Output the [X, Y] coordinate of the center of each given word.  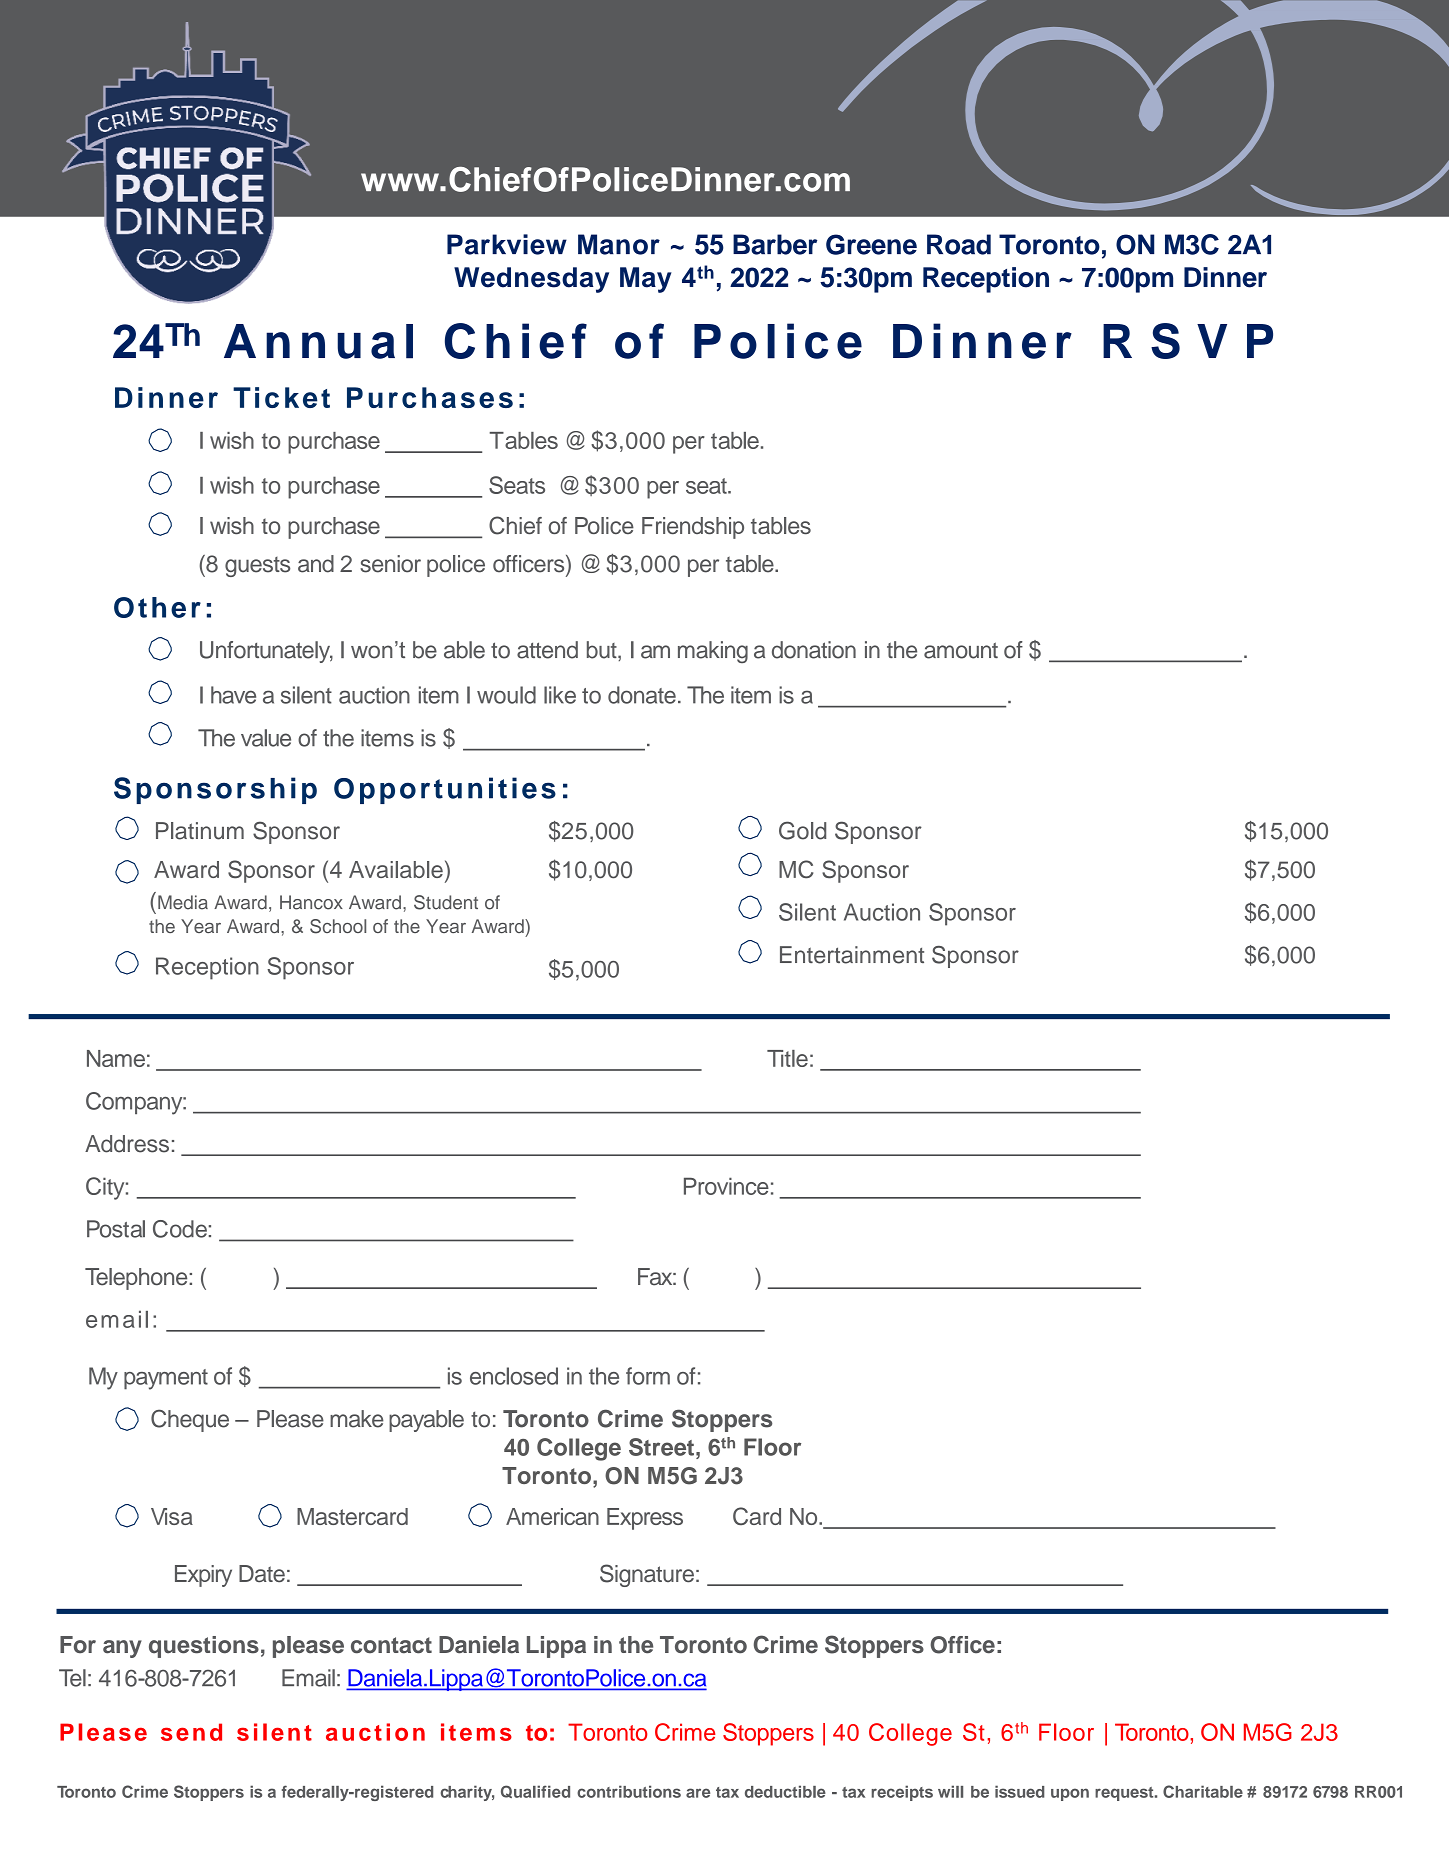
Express [645, 1519]
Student [446, 902]
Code [180, 1229]
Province [726, 1186]
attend [547, 650]
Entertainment [852, 955]
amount [961, 650]
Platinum [200, 831]
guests [257, 567]
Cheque [190, 1420]
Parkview [507, 244]
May [646, 280]
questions [204, 1647]
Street [663, 1447]
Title [787, 1058]
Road [959, 244]
